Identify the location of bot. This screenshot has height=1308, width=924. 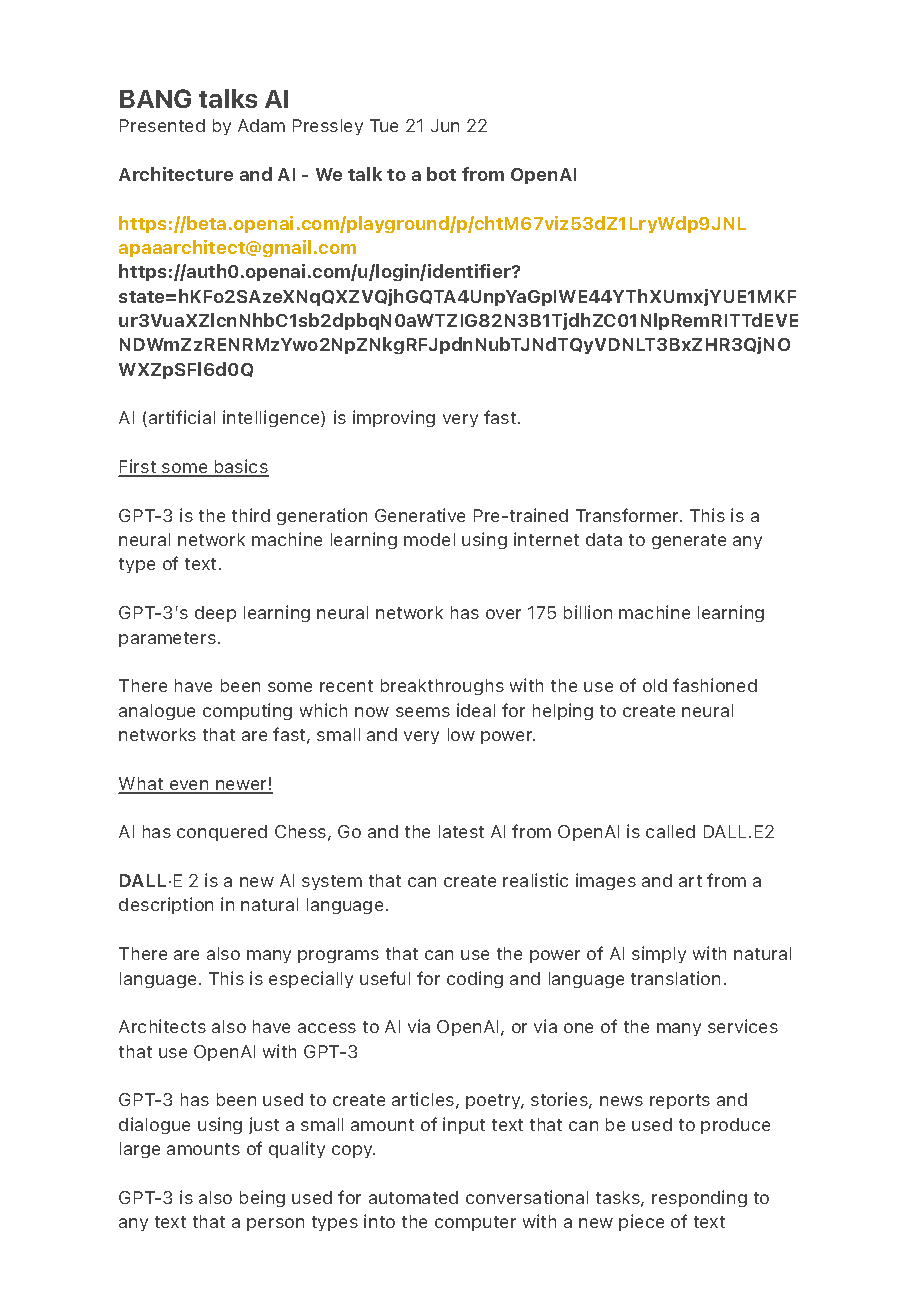
(441, 174).
